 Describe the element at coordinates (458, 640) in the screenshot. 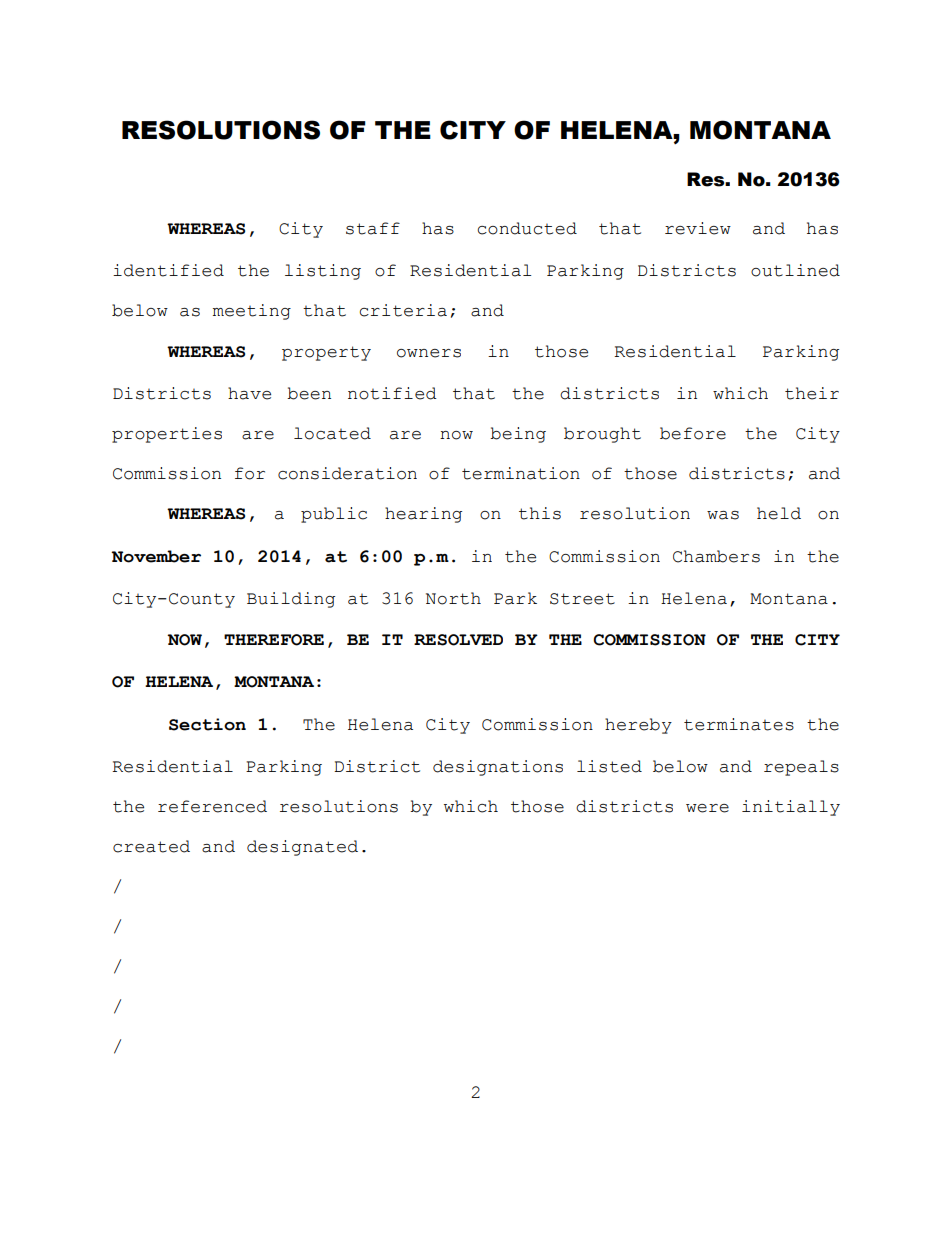

I see `RESOLVED` at that location.
